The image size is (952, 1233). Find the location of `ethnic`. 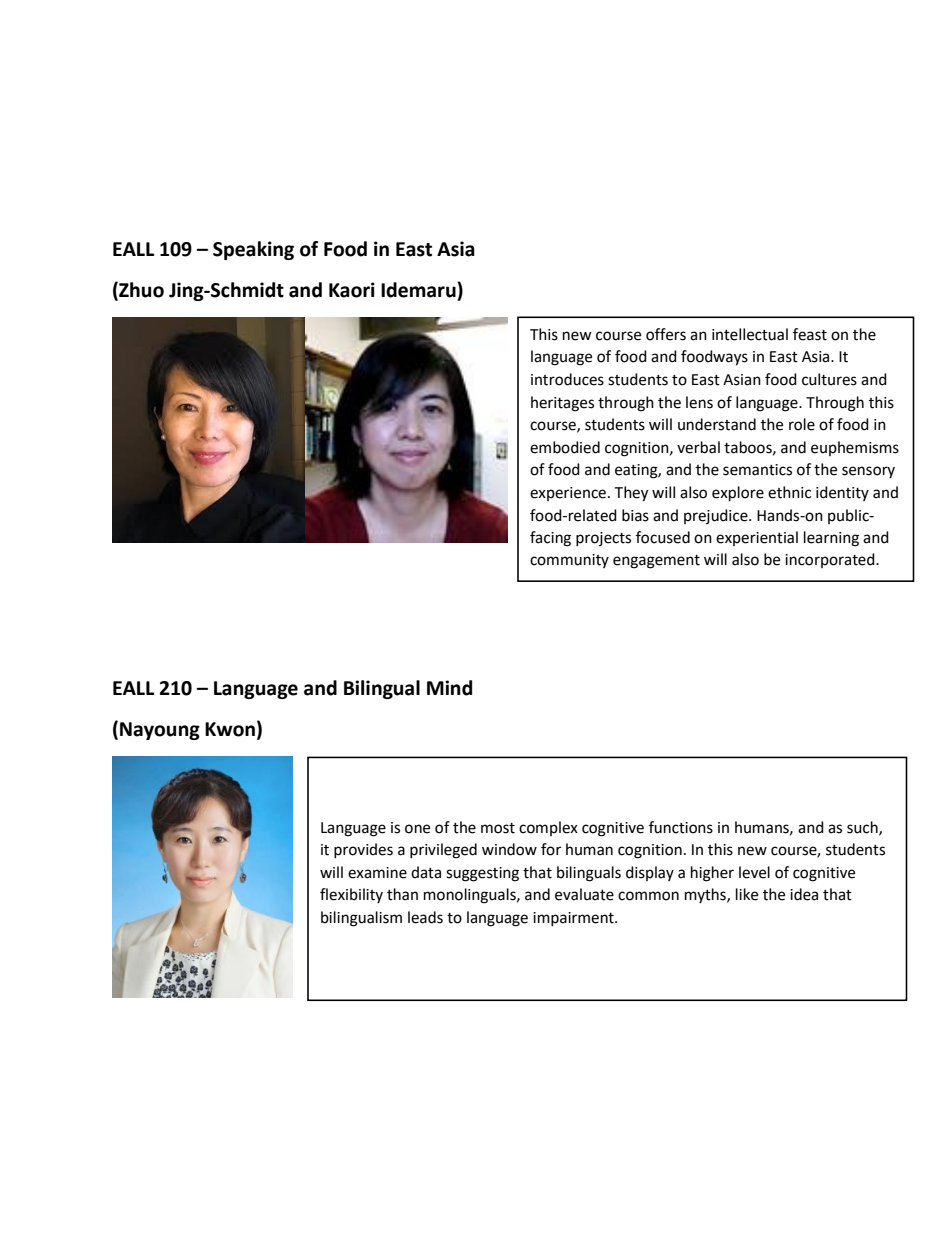

ethnic is located at coordinates (789, 492).
